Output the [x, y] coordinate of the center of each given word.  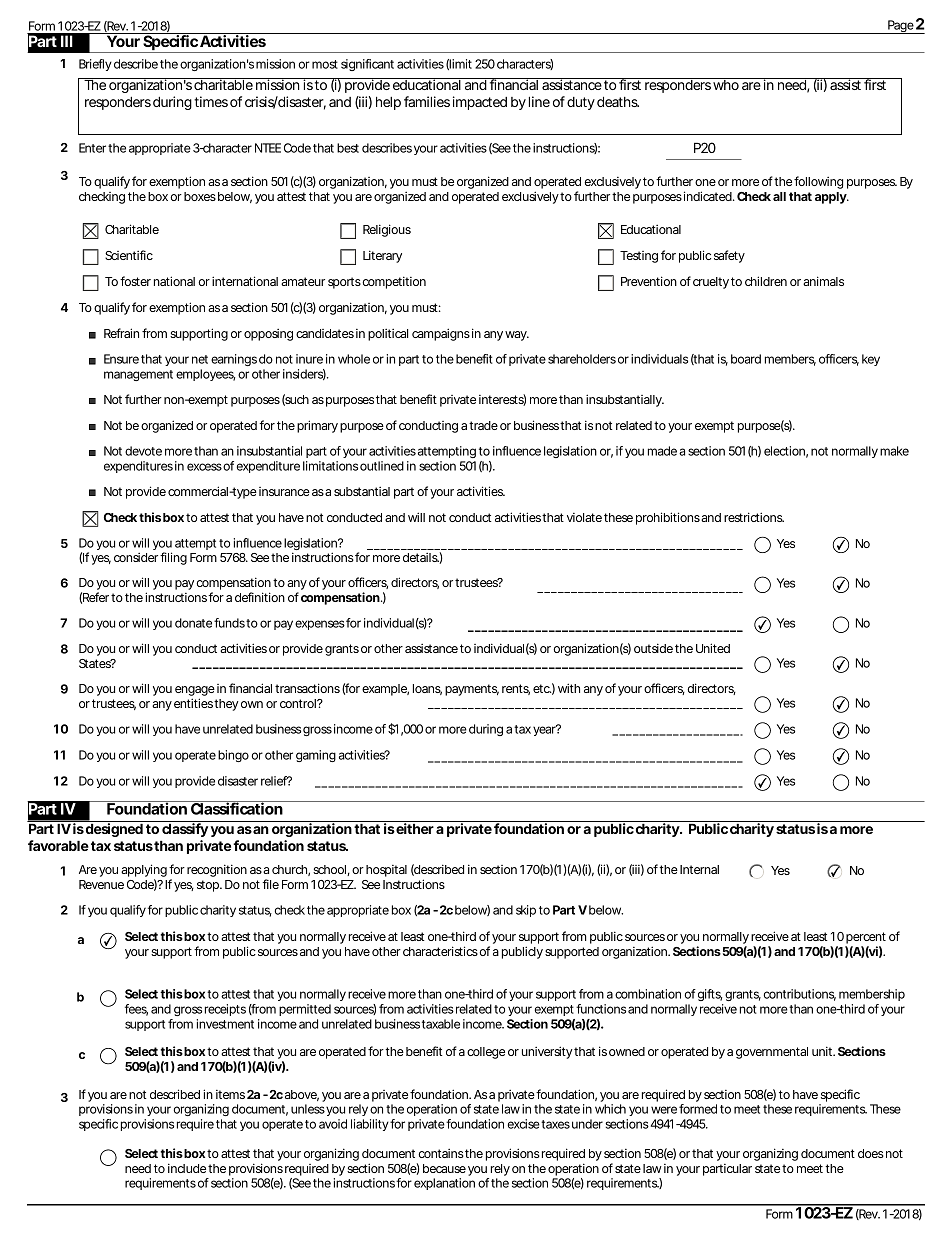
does [871, 1153]
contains [441, 1153]
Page [899, 27]
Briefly [95, 65]
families [427, 101]
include [187, 1168]
